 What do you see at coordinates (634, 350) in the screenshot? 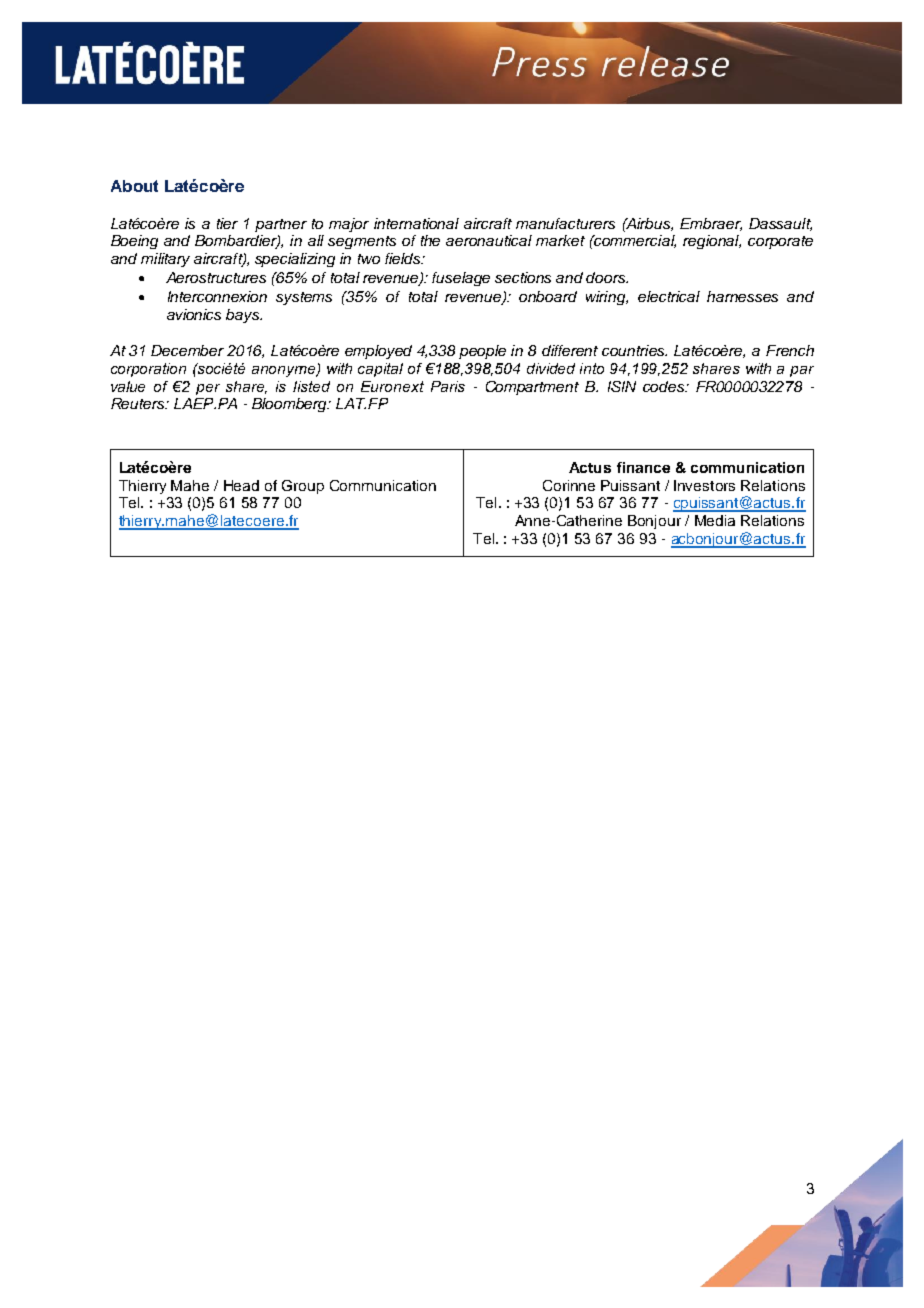
I see `countries` at bounding box center [634, 350].
